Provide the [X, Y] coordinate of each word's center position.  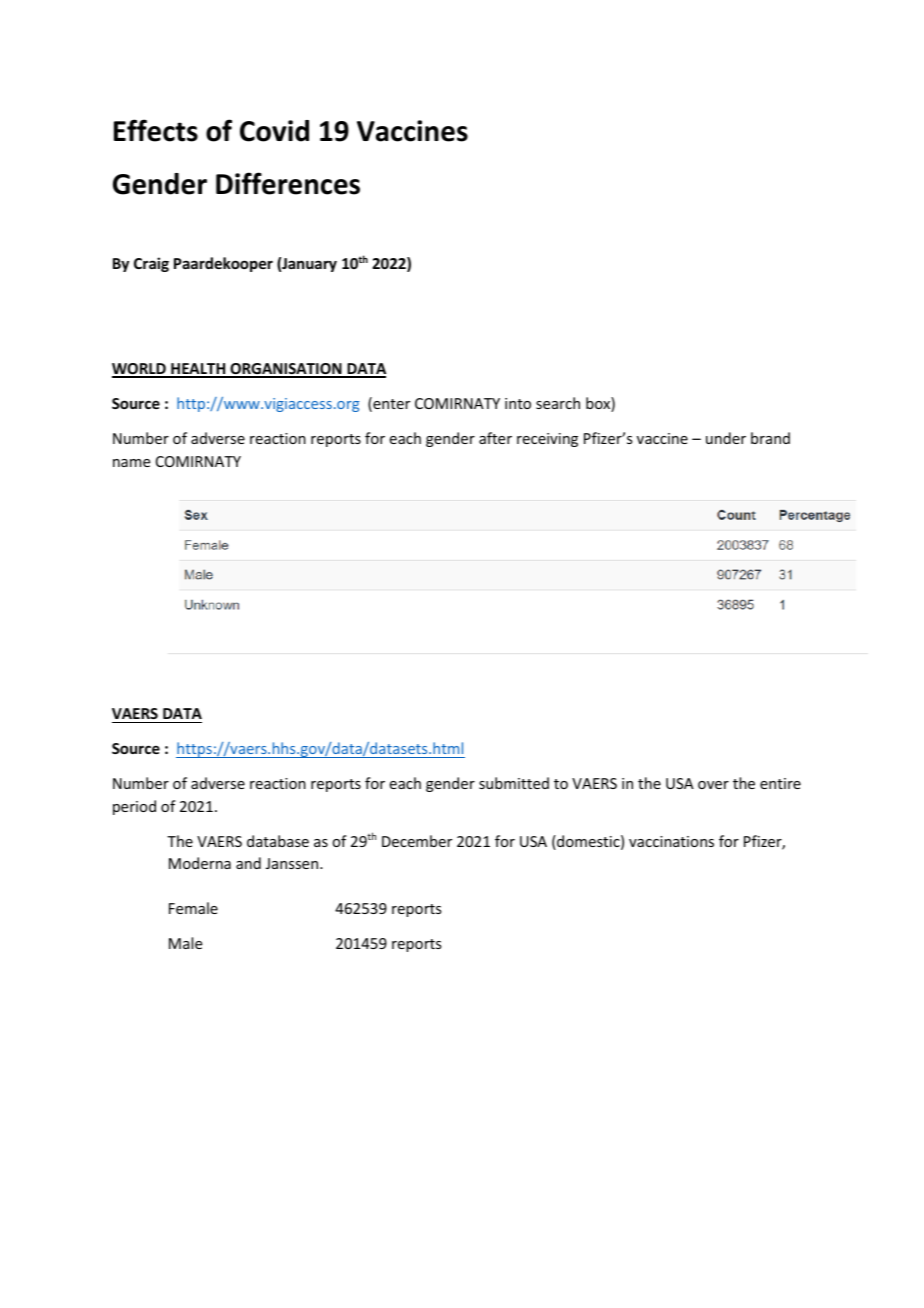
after [495, 438]
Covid [274, 131]
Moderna [200, 863]
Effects [156, 130]
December [417, 841]
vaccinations [671, 841]
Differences [288, 183]
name [131, 463]
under [726, 438]
